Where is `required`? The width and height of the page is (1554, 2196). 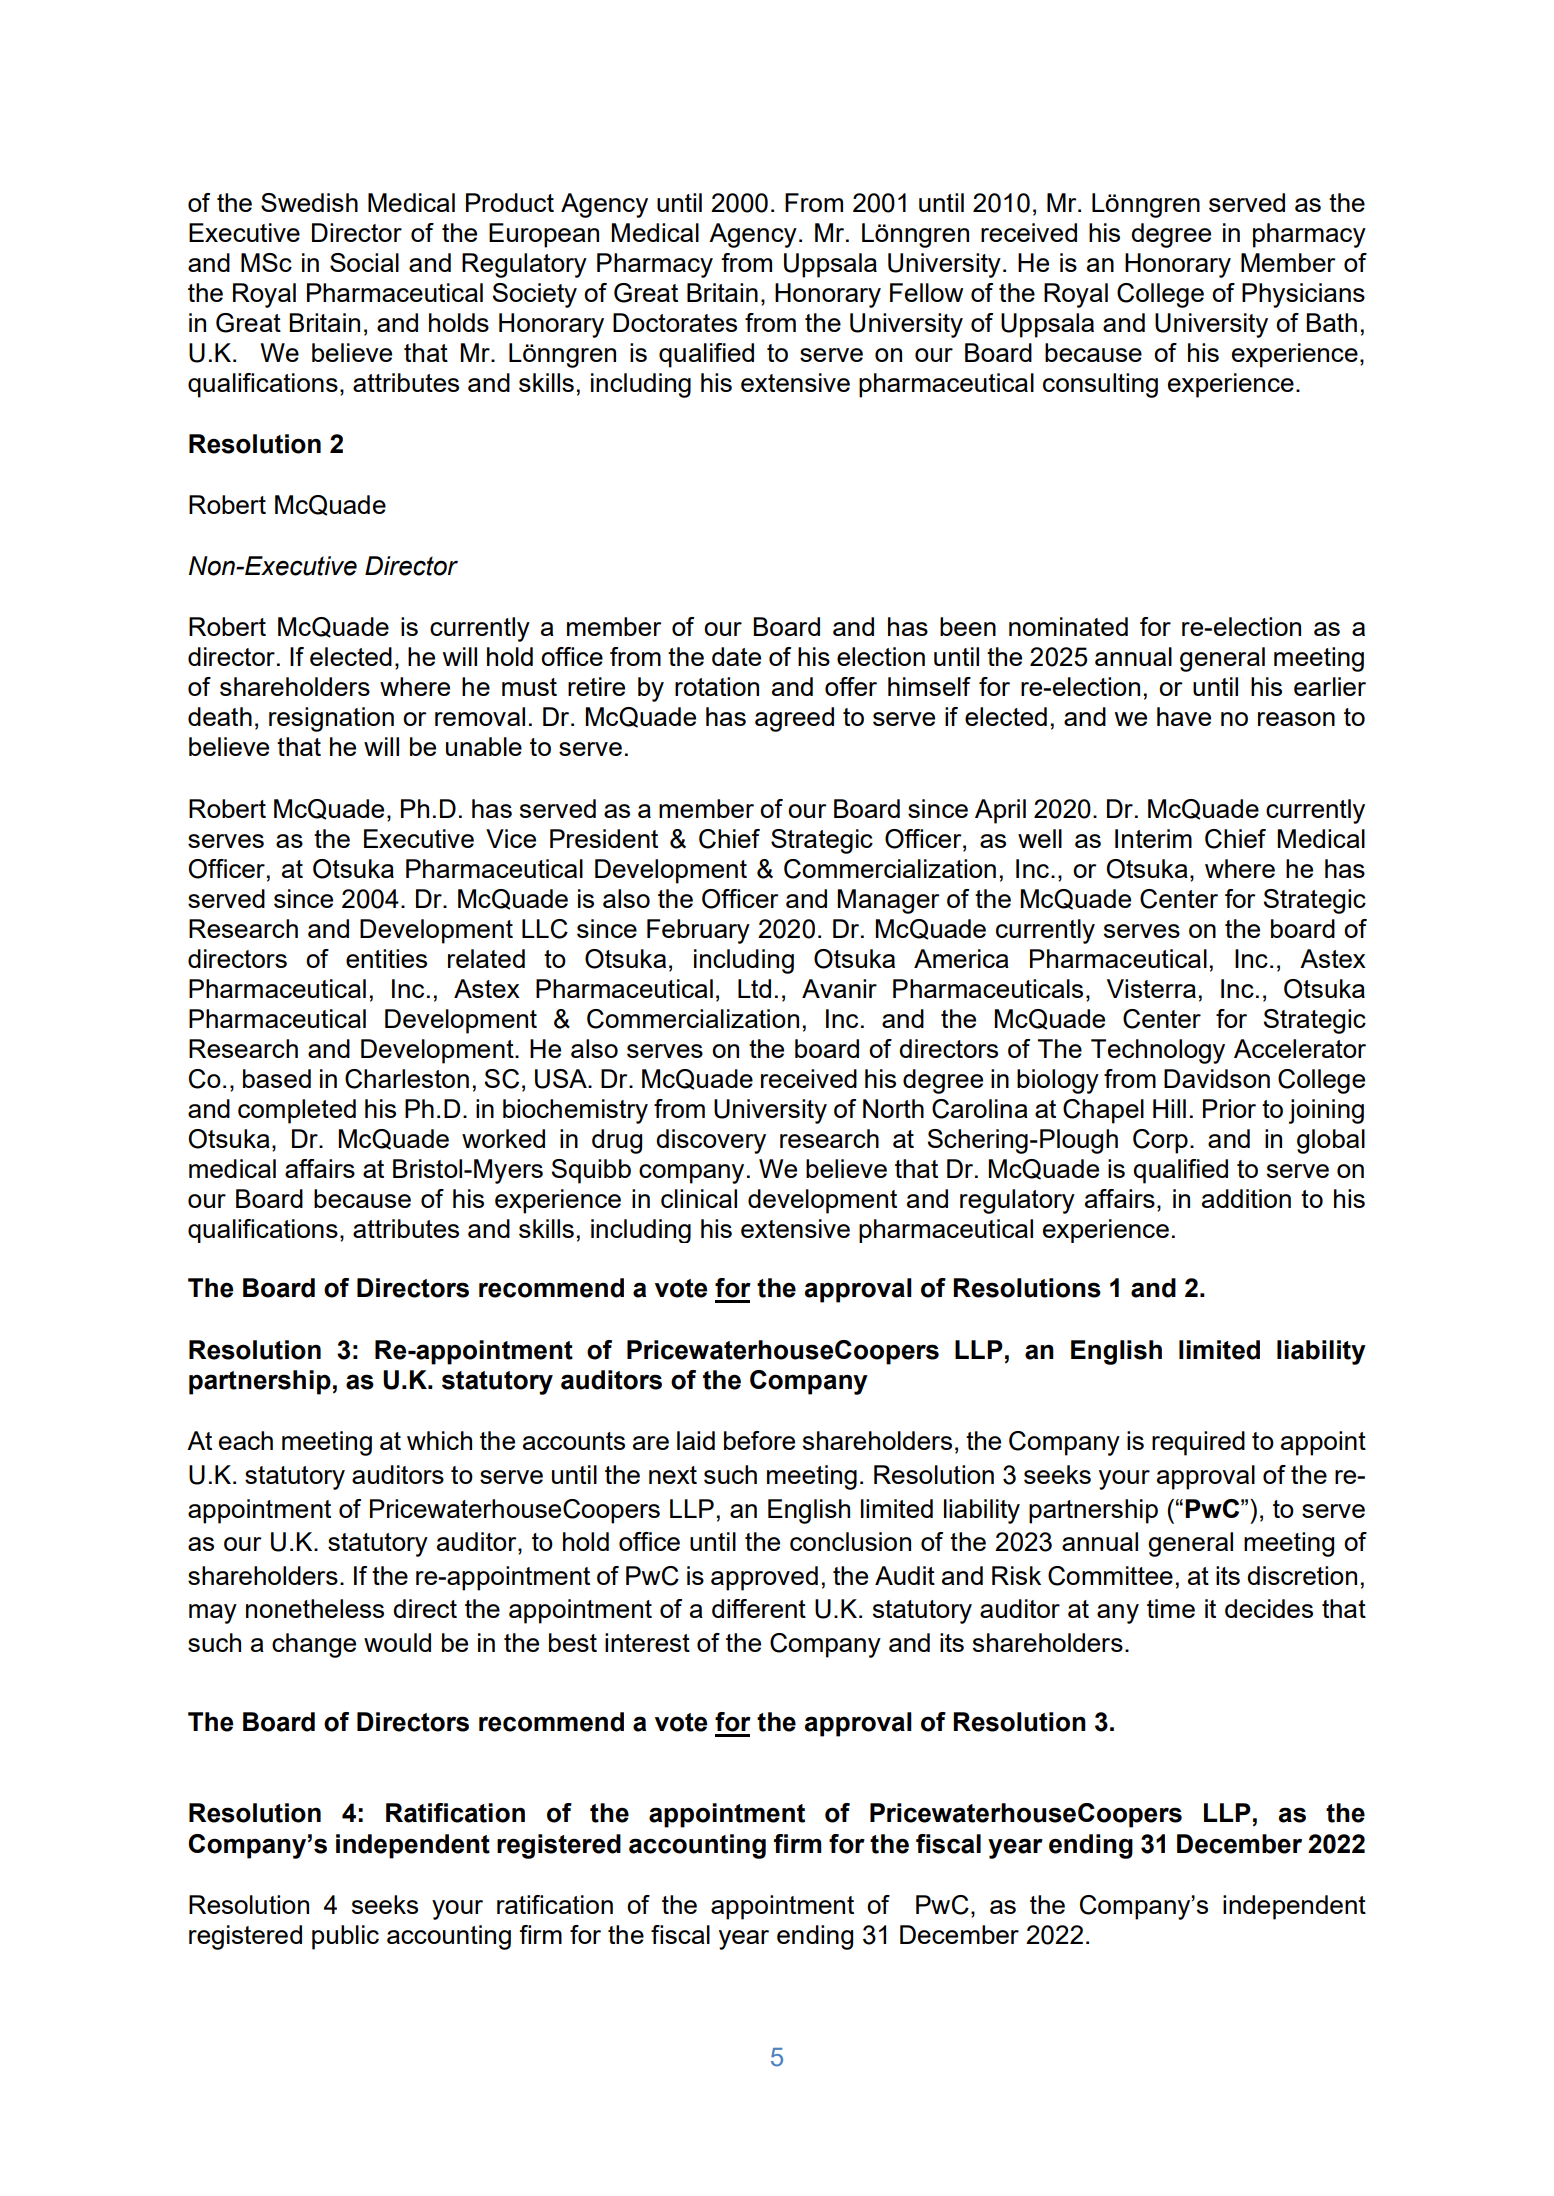
required is located at coordinates (1198, 1443).
